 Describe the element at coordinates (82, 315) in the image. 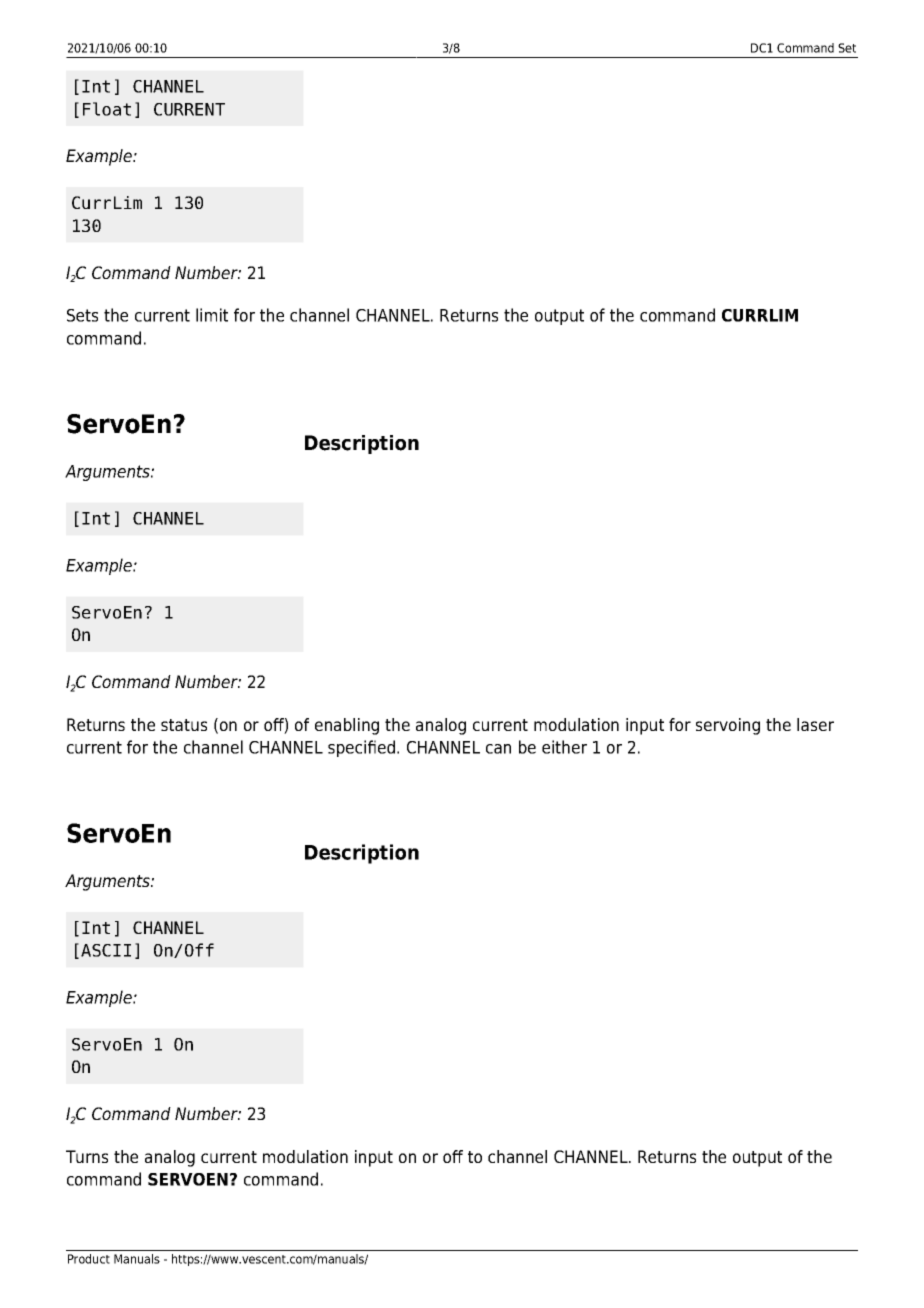

I see `Sets` at that location.
